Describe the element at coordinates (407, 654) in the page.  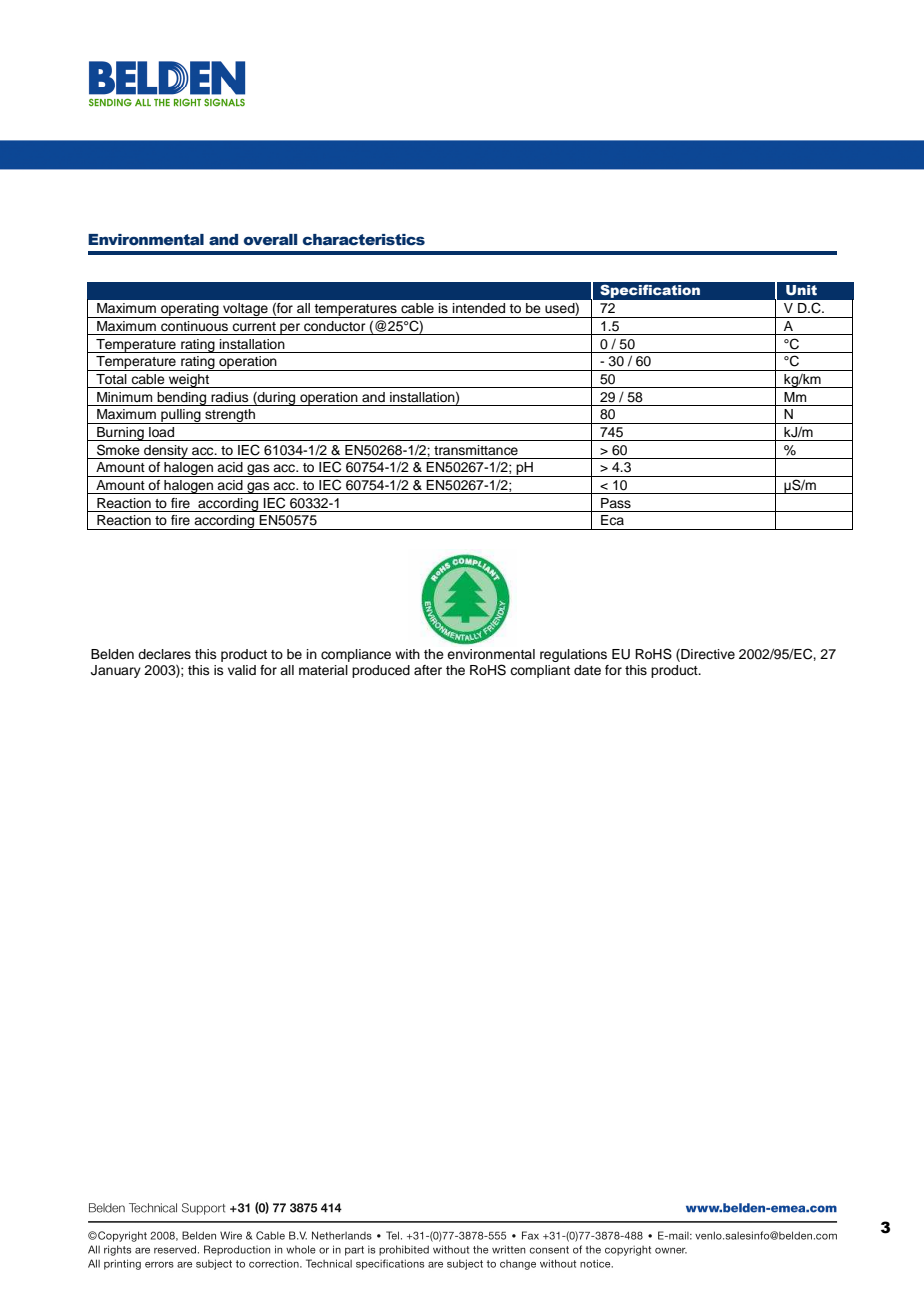
I see `with` at that location.
